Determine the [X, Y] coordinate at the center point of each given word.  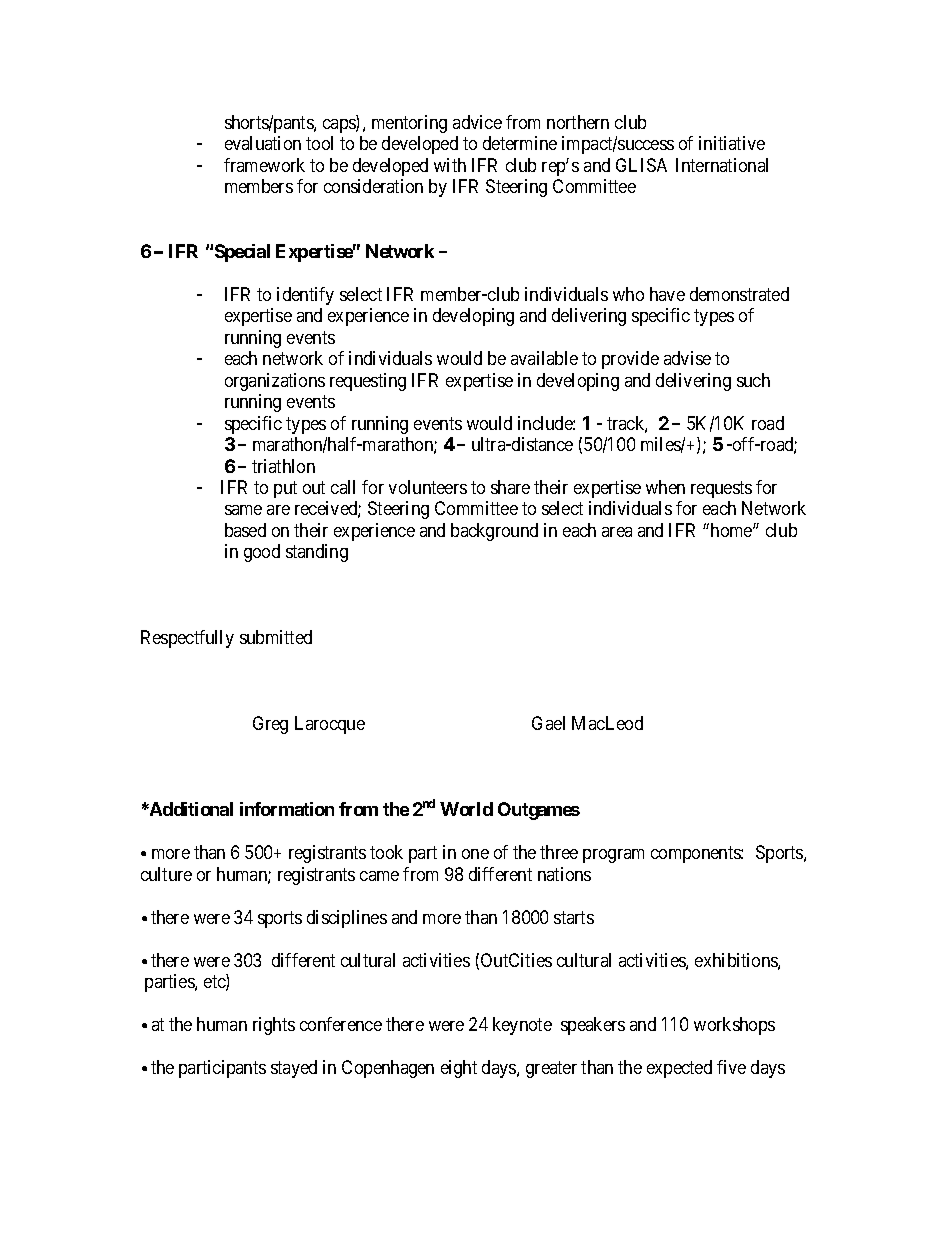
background [494, 532]
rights [274, 1026]
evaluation [263, 143]
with [450, 165]
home [732, 530]
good [262, 553]
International [722, 165]
